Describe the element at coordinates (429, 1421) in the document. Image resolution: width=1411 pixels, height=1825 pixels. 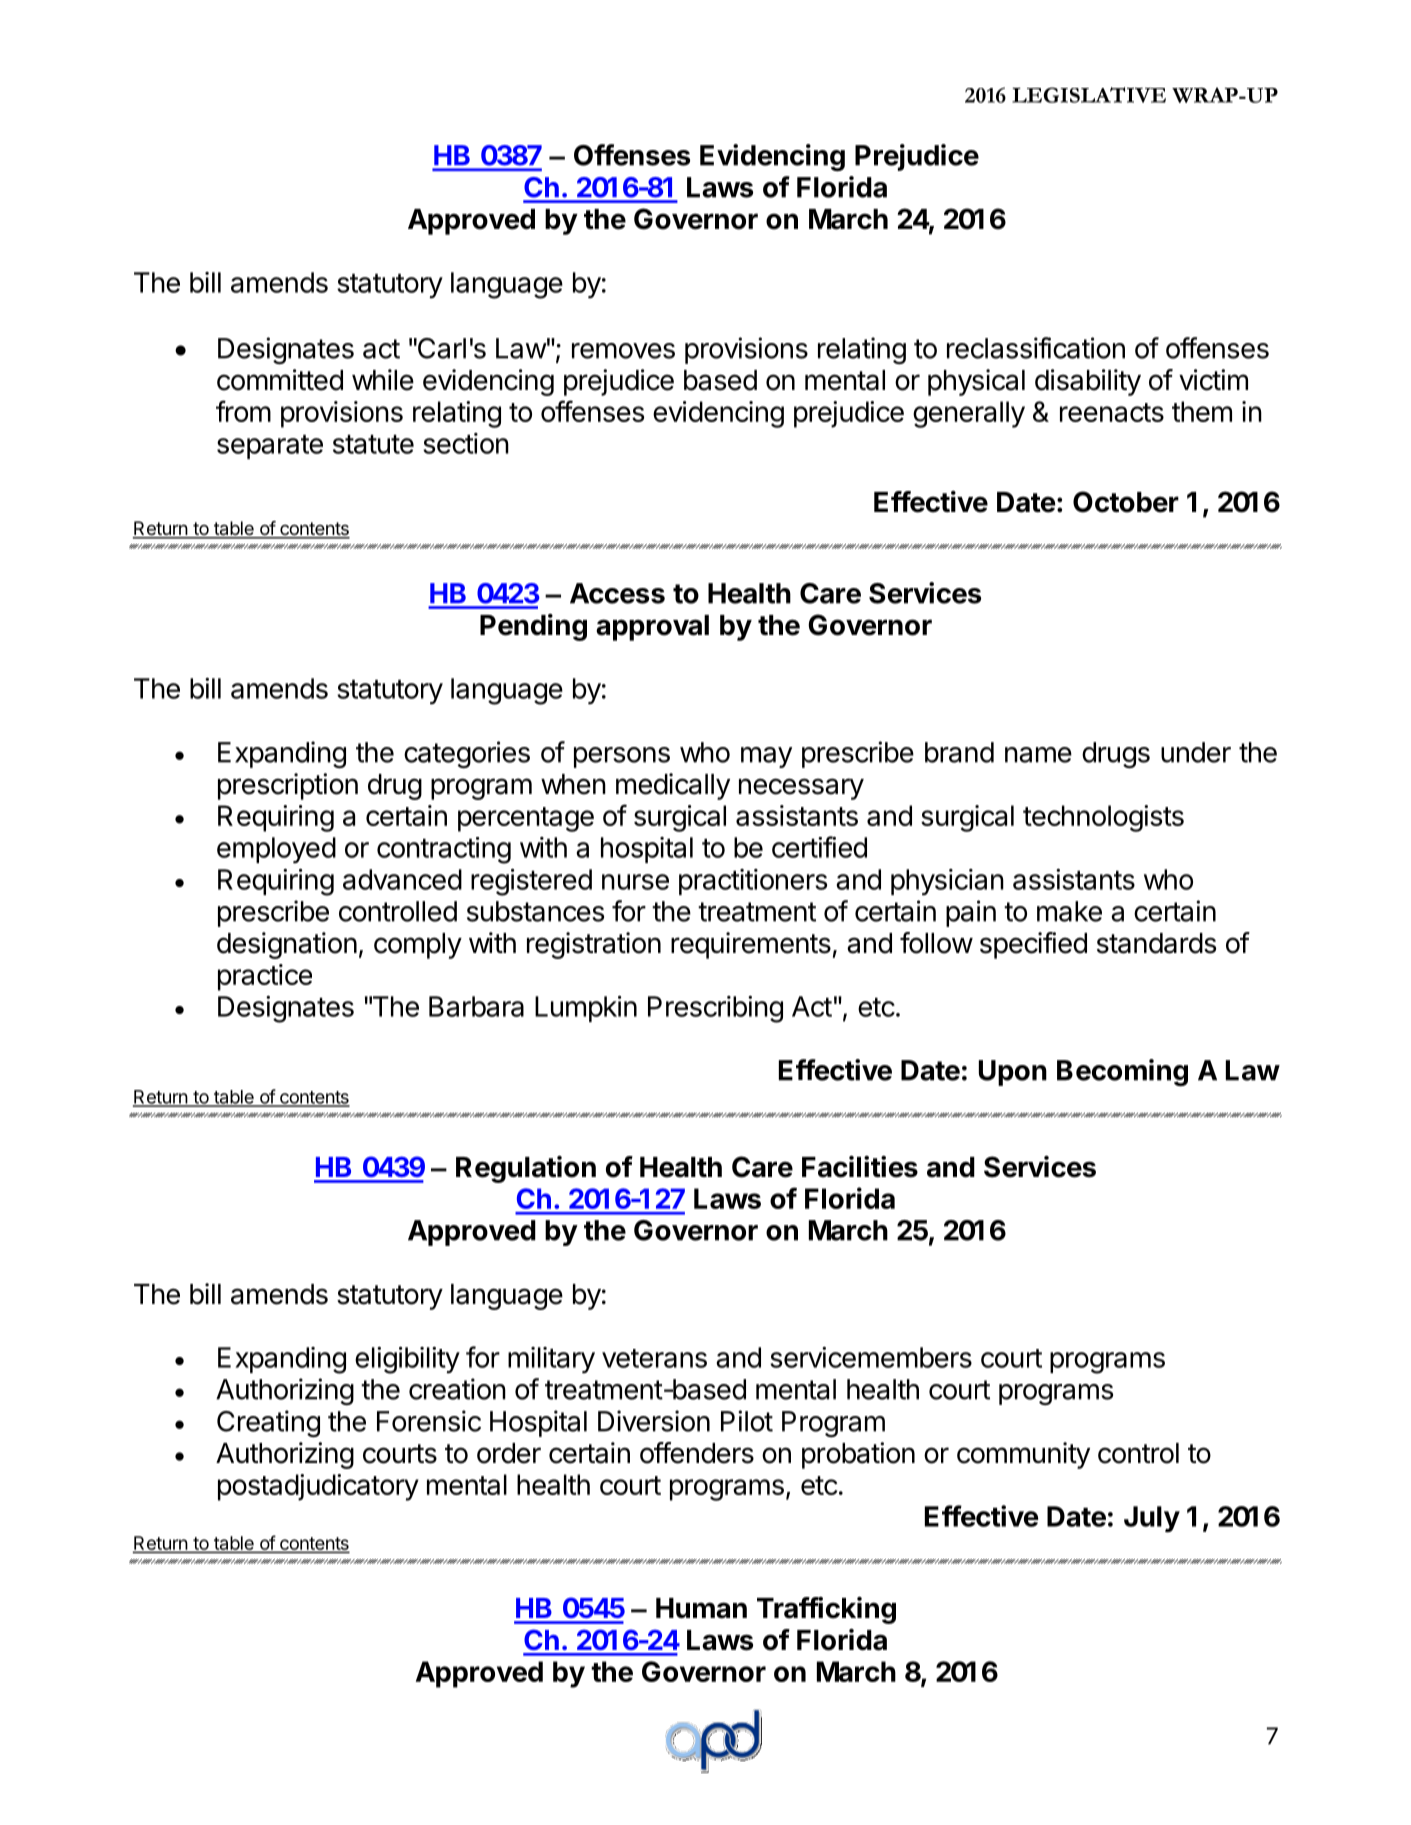
I see `Forensic` at that location.
